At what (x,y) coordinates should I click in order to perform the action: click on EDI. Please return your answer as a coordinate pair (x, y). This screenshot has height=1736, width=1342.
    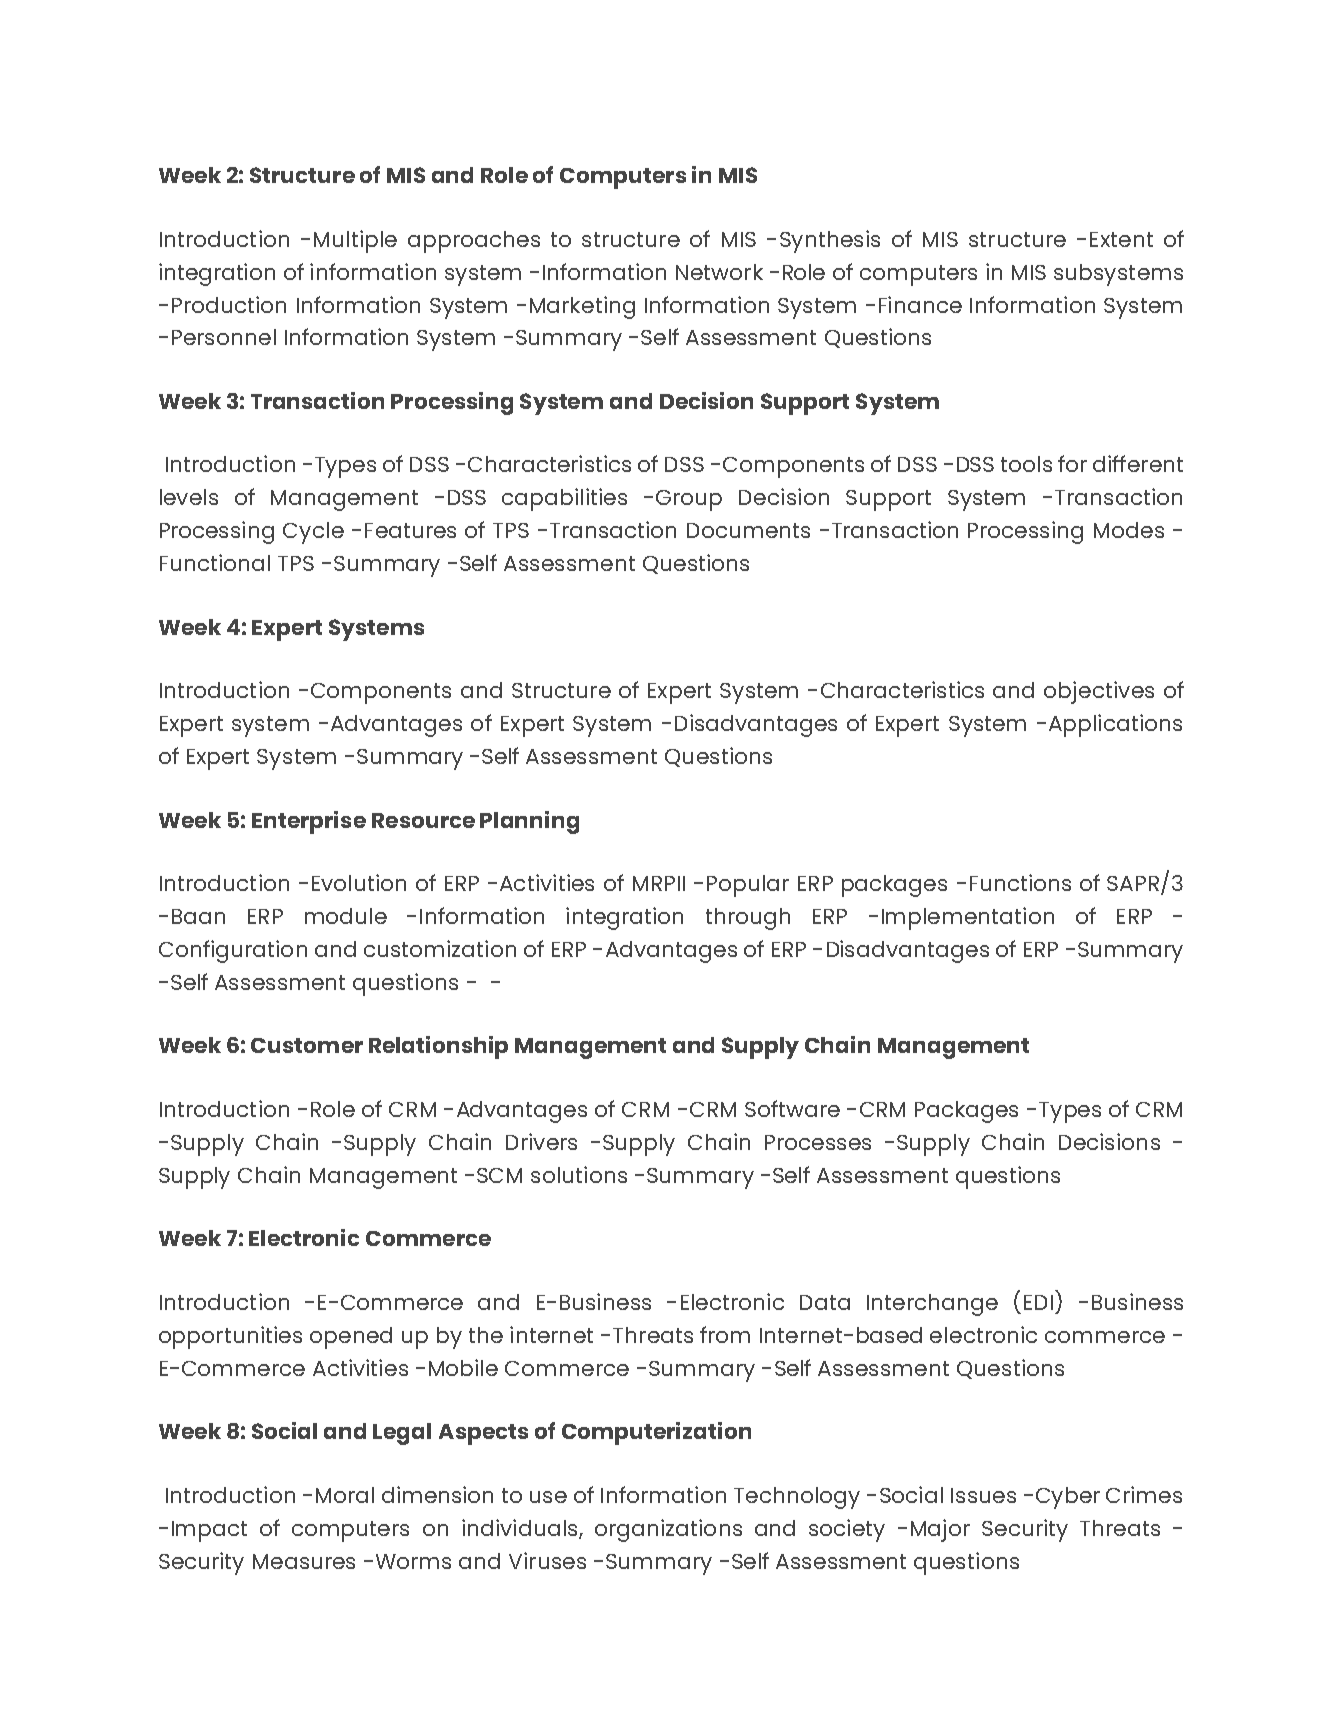
    Looking at the image, I should click on (1038, 1302).
